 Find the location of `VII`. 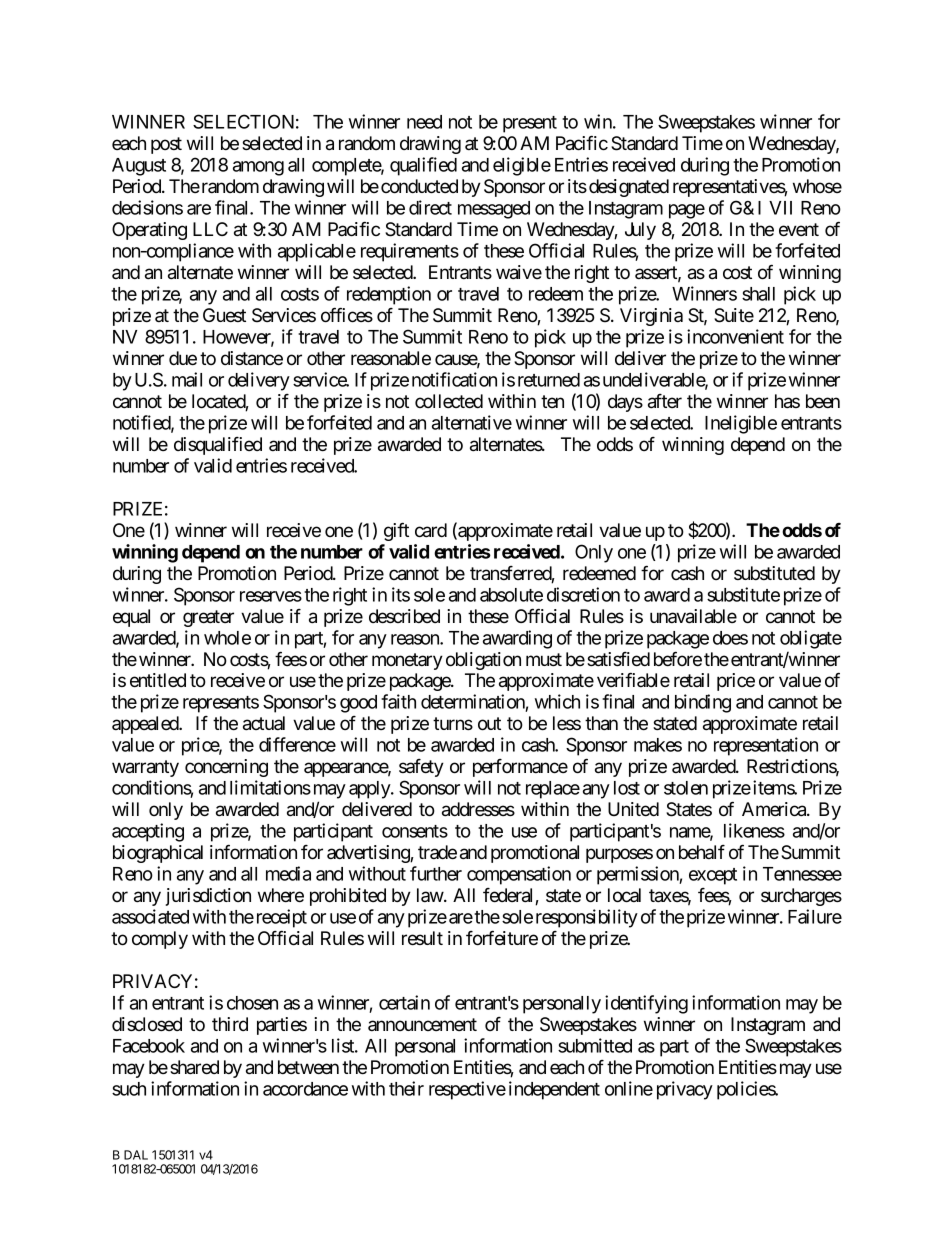

VII is located at coordinates (780, 208).
